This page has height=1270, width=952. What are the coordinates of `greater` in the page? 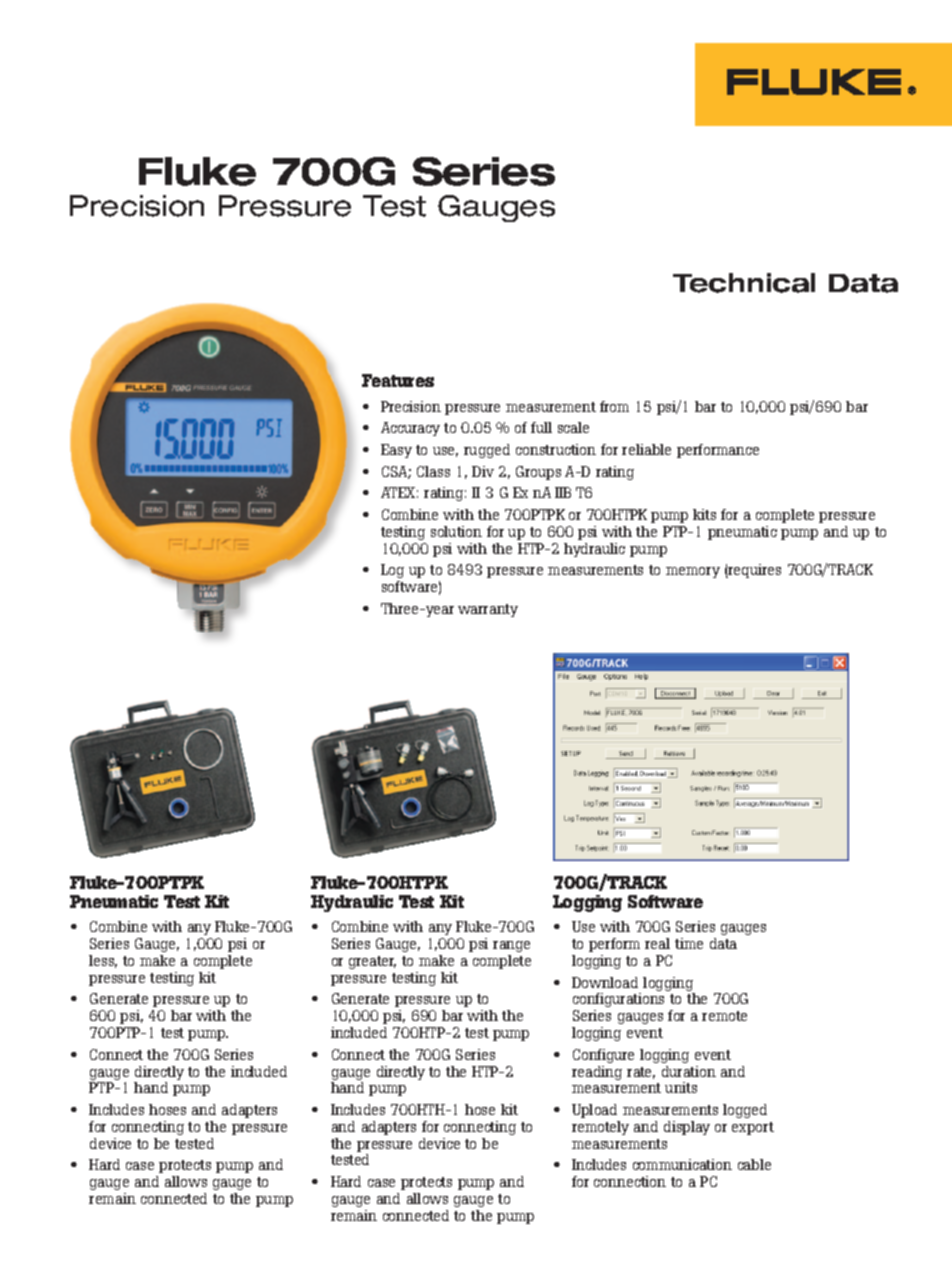 It's located at (372, 962).
